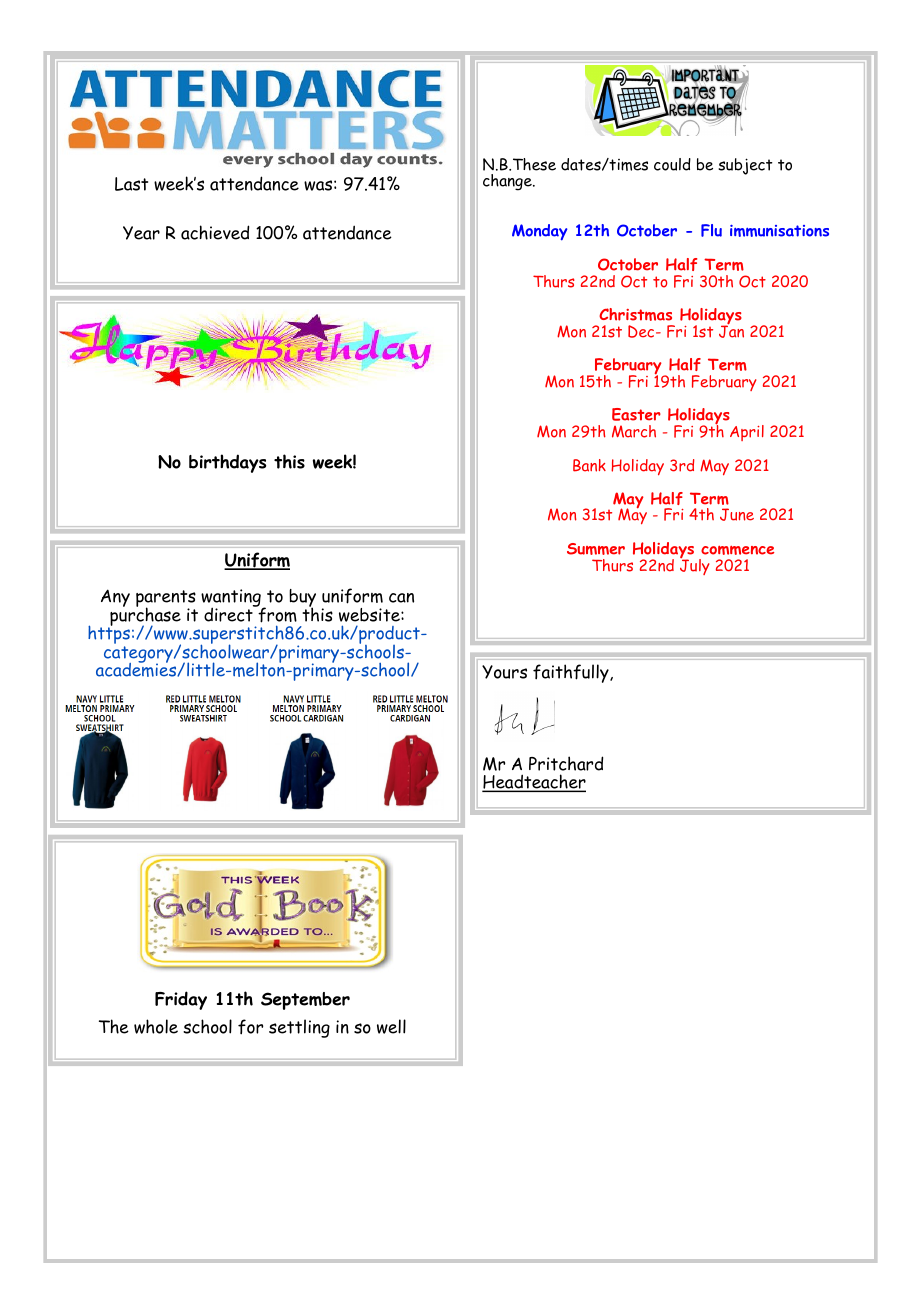 The height and width of the screenshot is (1308, 924). Describe the element at coordinates (566, 763) in the screenshot. I see `Pritchard` at that location.
